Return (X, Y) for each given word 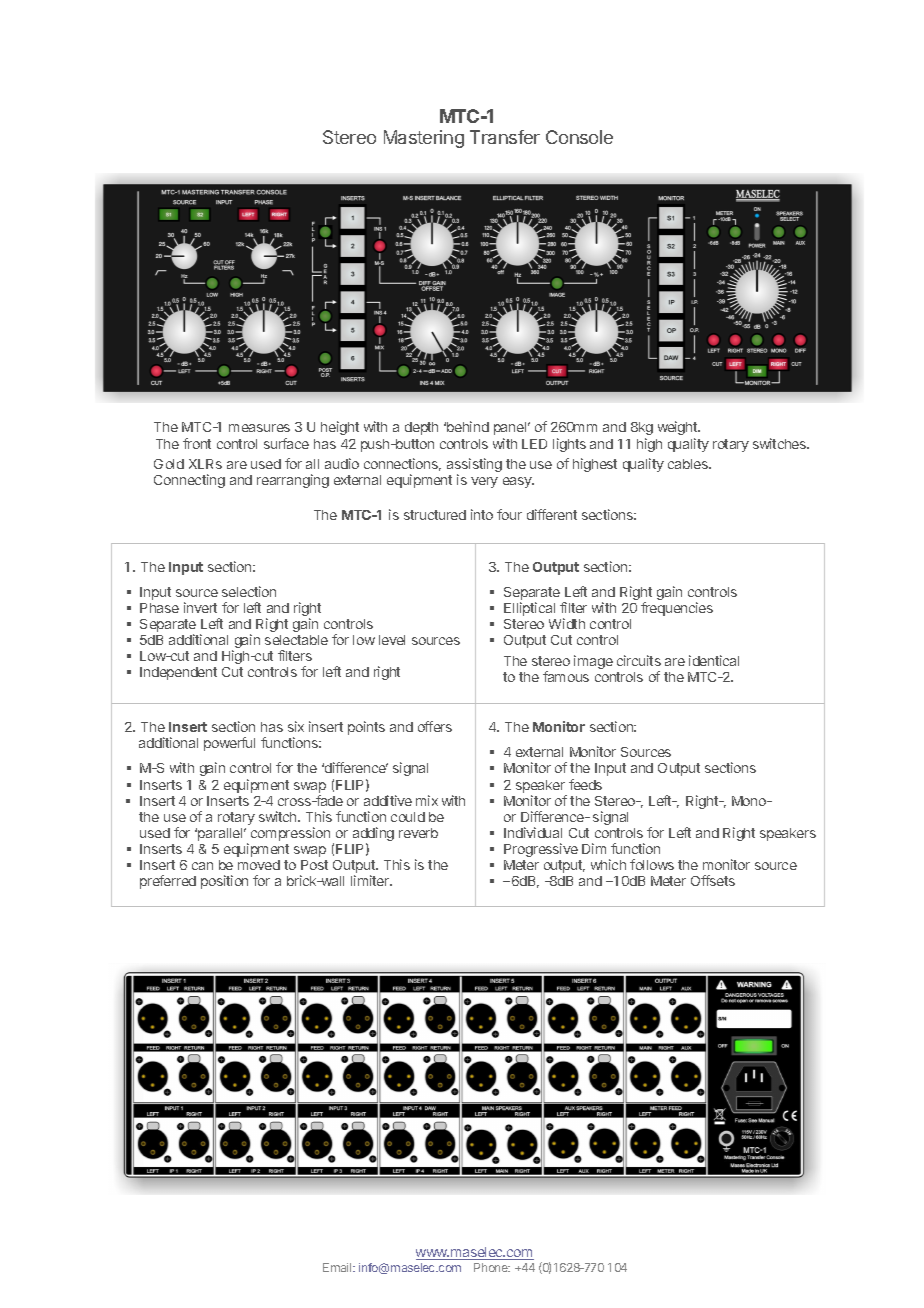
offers (435, 726)
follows (652, 864)
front (197, 443)
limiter (371, 880)
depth (421, 428)
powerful (229, 744)
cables (689, 464)
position (224, 882)
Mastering (424, 139)
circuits (639, 660)
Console (579, 137)
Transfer (505, 137)
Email (338, 1267)
